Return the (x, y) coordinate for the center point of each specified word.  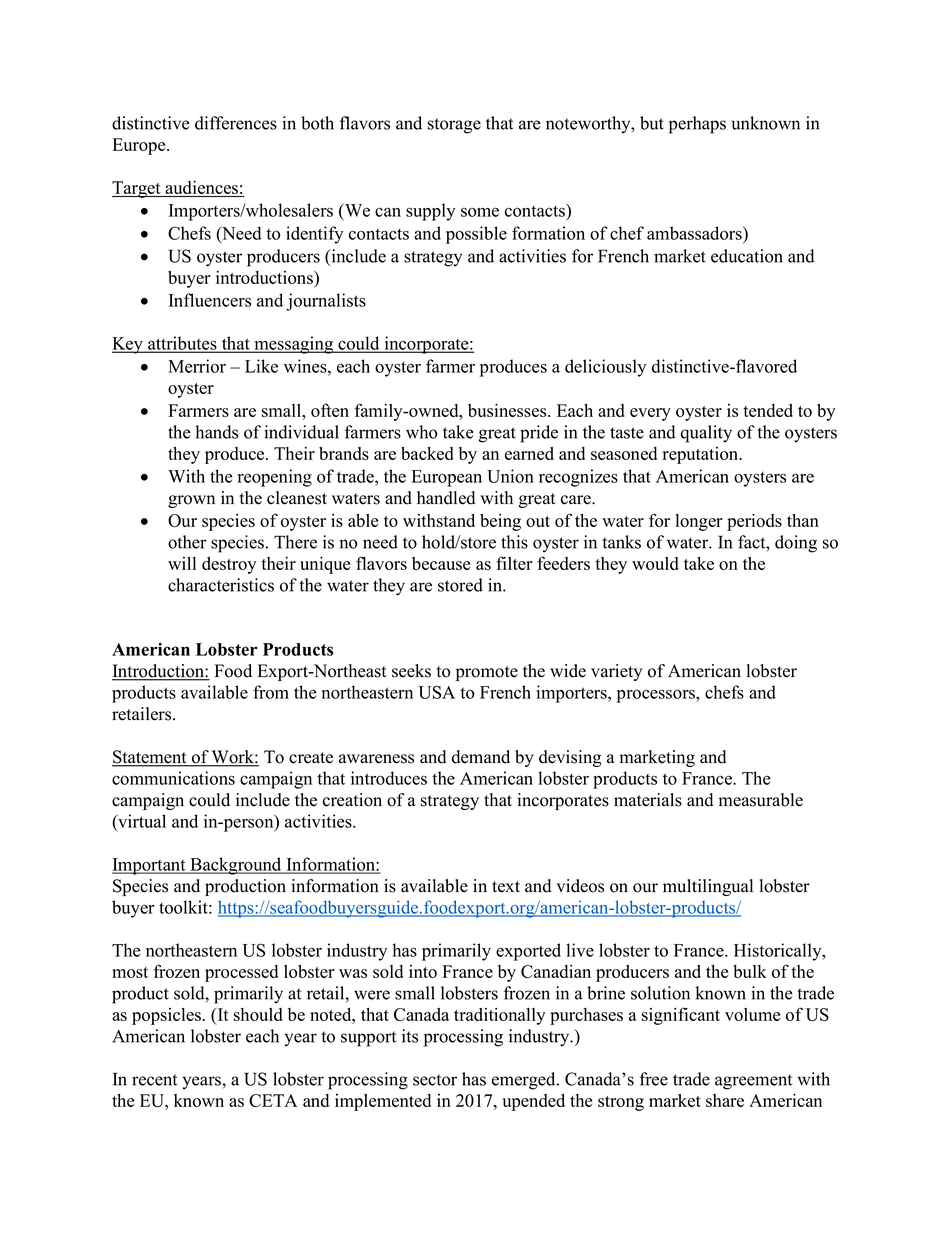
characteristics (221, 585)
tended (768, 410)
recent (154, 1080)
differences (236, 123)
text (506, 887)
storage (454, 126)
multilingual (708, 887)
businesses (508, 410)
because (441, 563)
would (655, 563)
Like (261, 366)
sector (435, 1080)
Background (236, 866)
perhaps (697, 125)
